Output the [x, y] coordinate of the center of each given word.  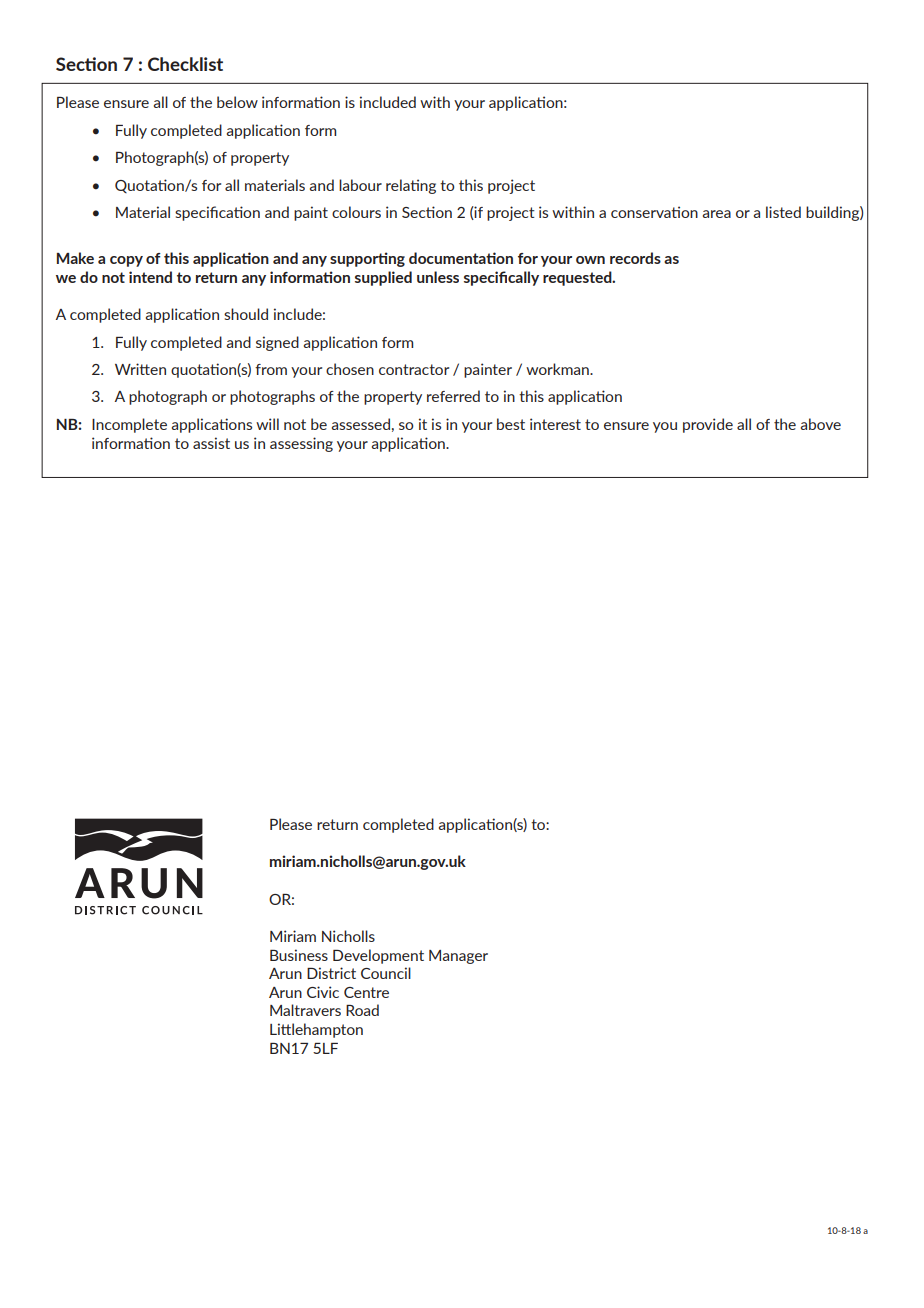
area [717, 214]
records [635, 258]
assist [211, 443]
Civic [323, 992]
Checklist [185, 64]
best [511, 424]
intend [150, 277]
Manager [458, 957]
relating [411, 186]
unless [438, 277]
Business [299, 955]
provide [708, 425]
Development [378, 956]
